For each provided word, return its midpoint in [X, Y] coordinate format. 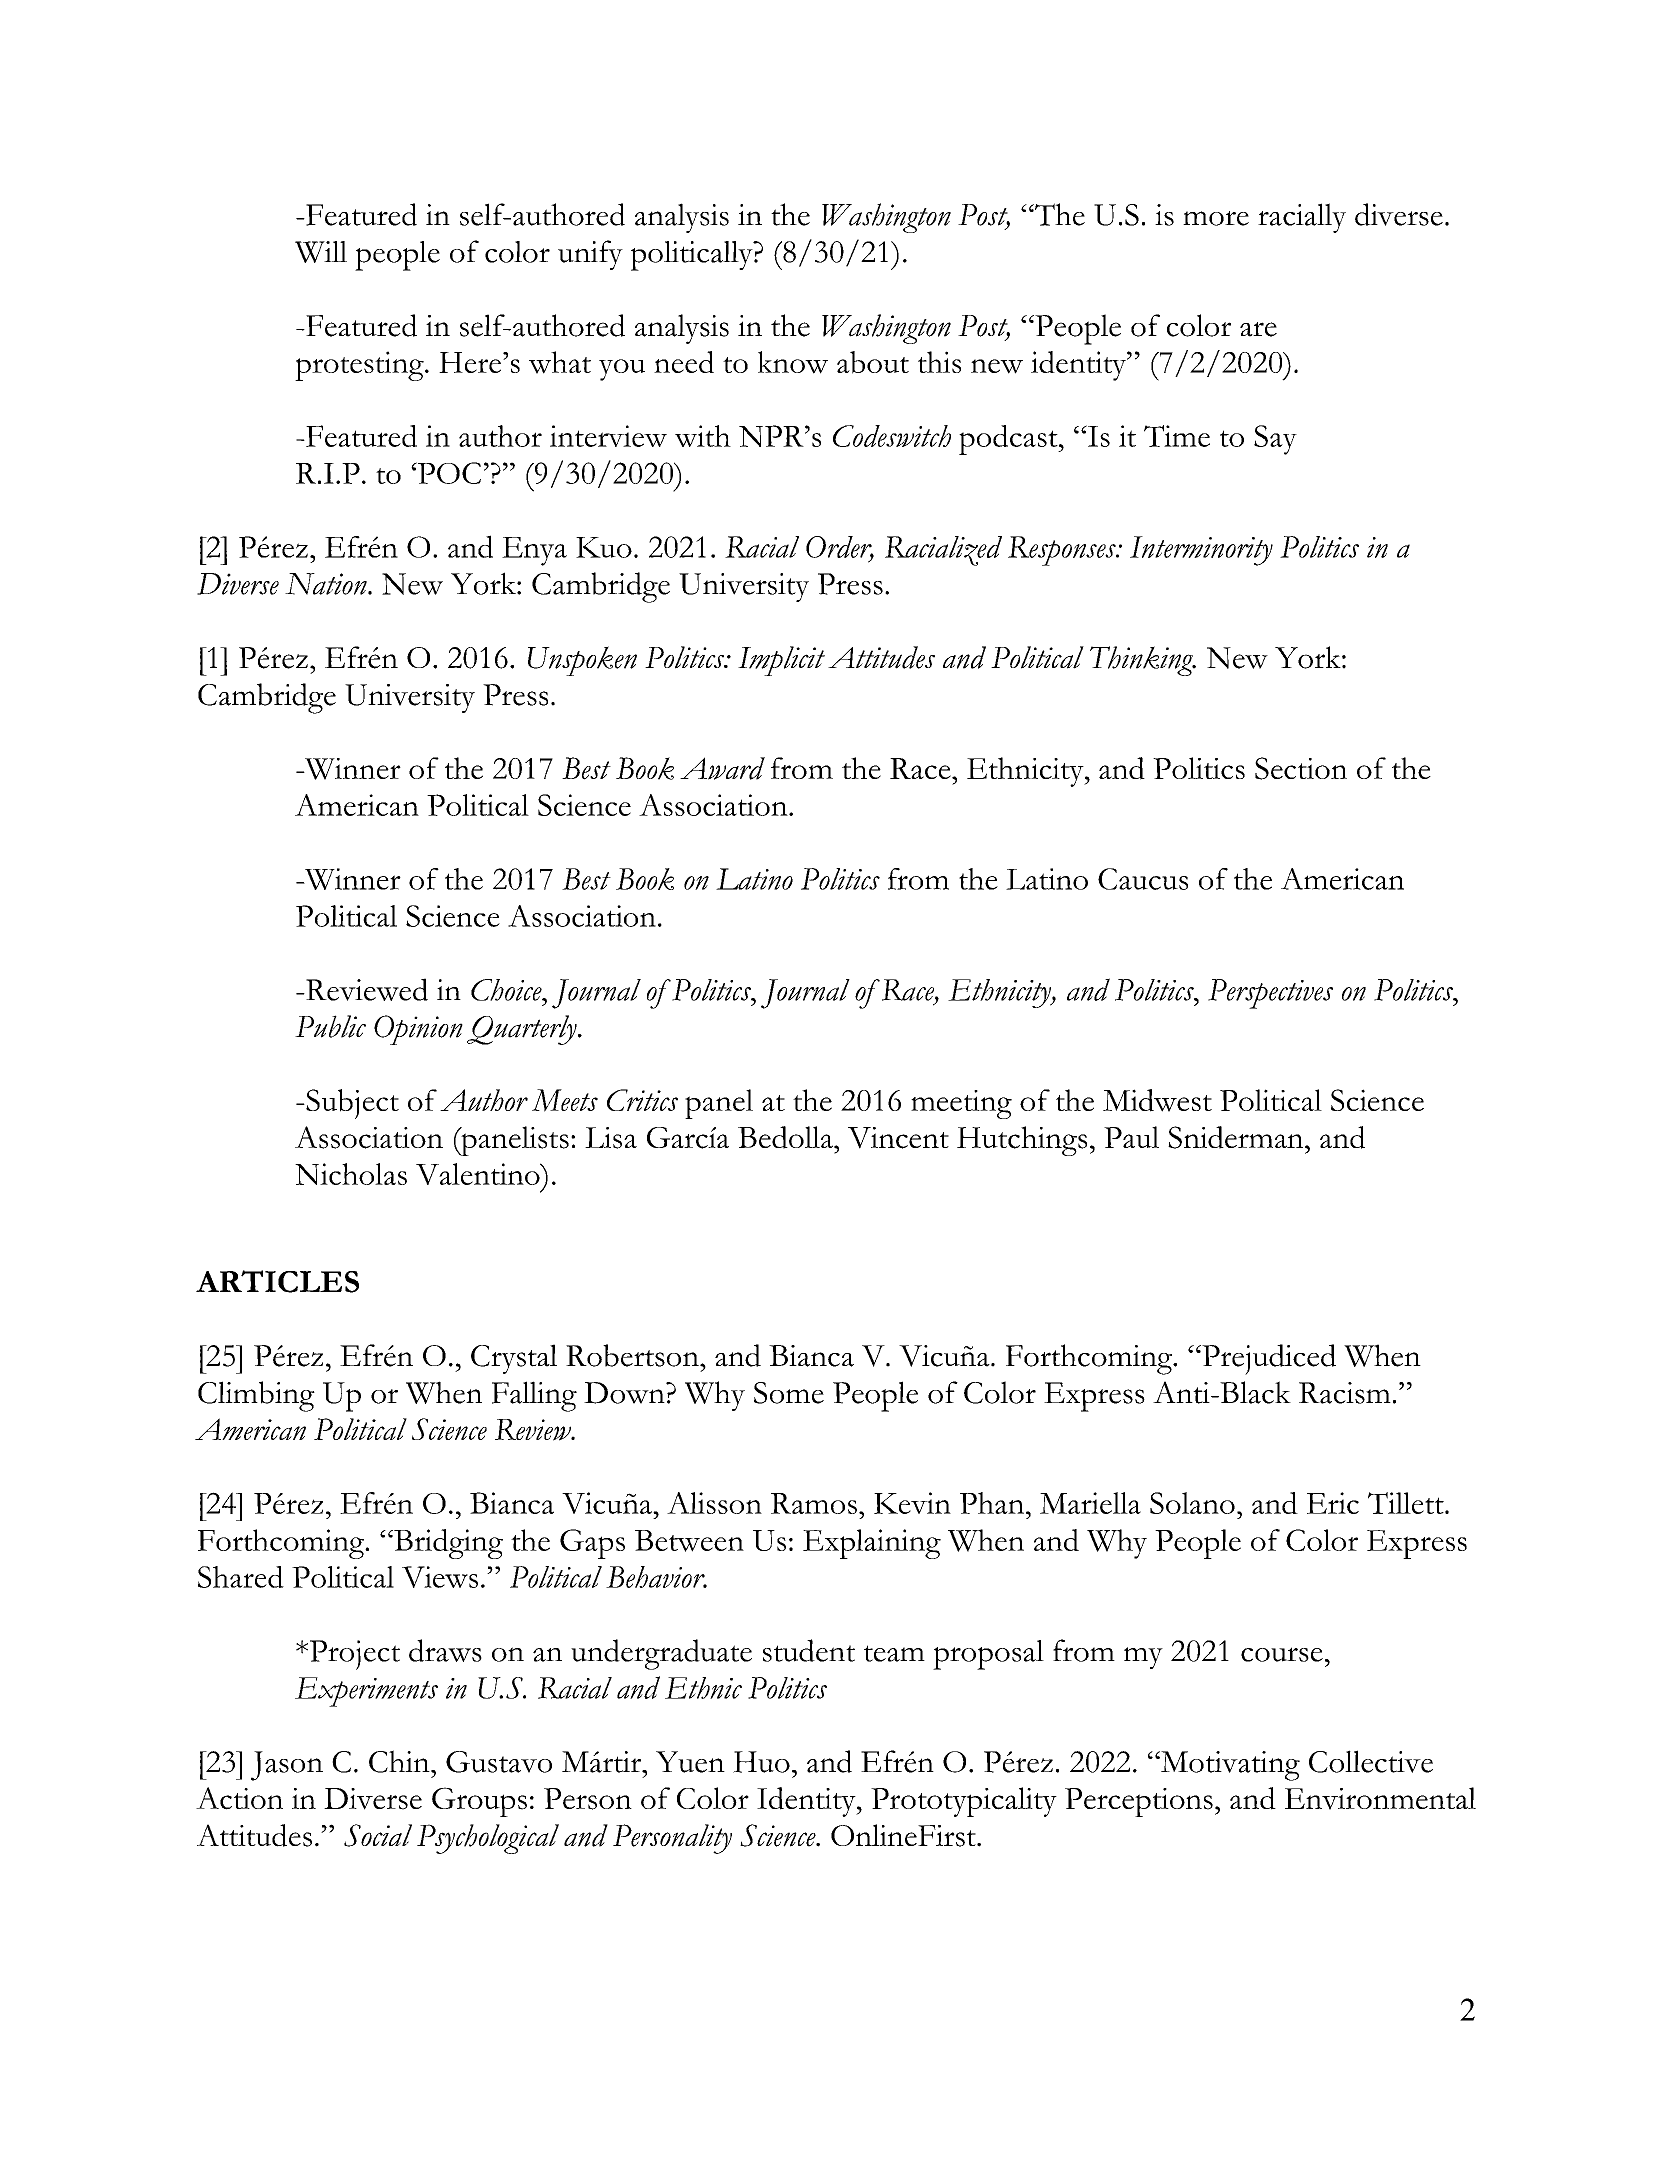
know [793, 362]
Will [321, 252]
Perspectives [1270, 994]
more [1216, 218]
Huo [761, 1762]
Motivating [1229, 1766]
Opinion [418, 1030]
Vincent [898, 1138]
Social [378, 1835]
